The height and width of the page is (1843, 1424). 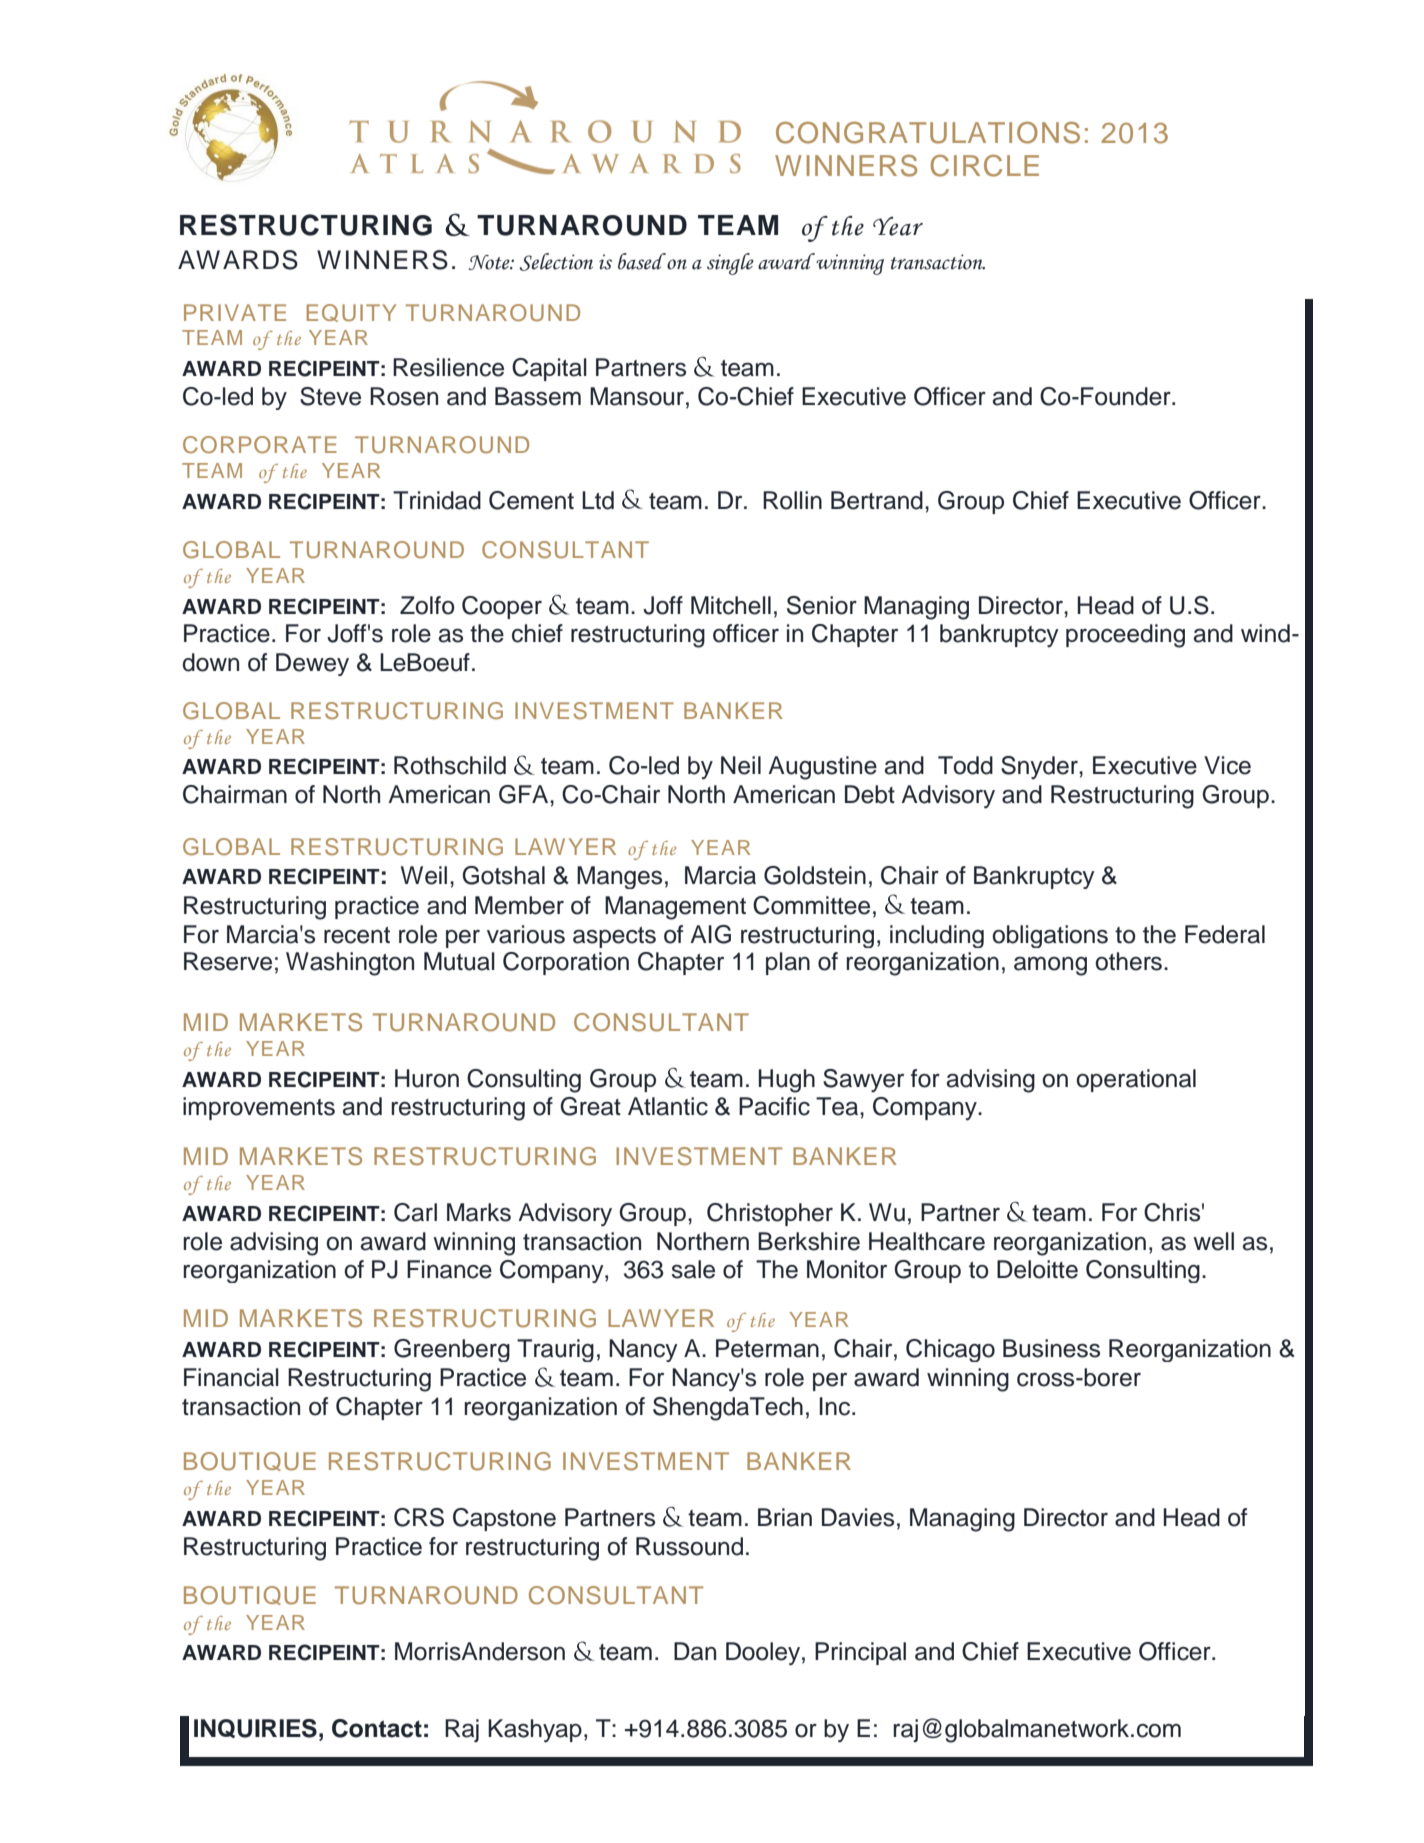 I want to click on Carl, so click(x=415, y=1212).
